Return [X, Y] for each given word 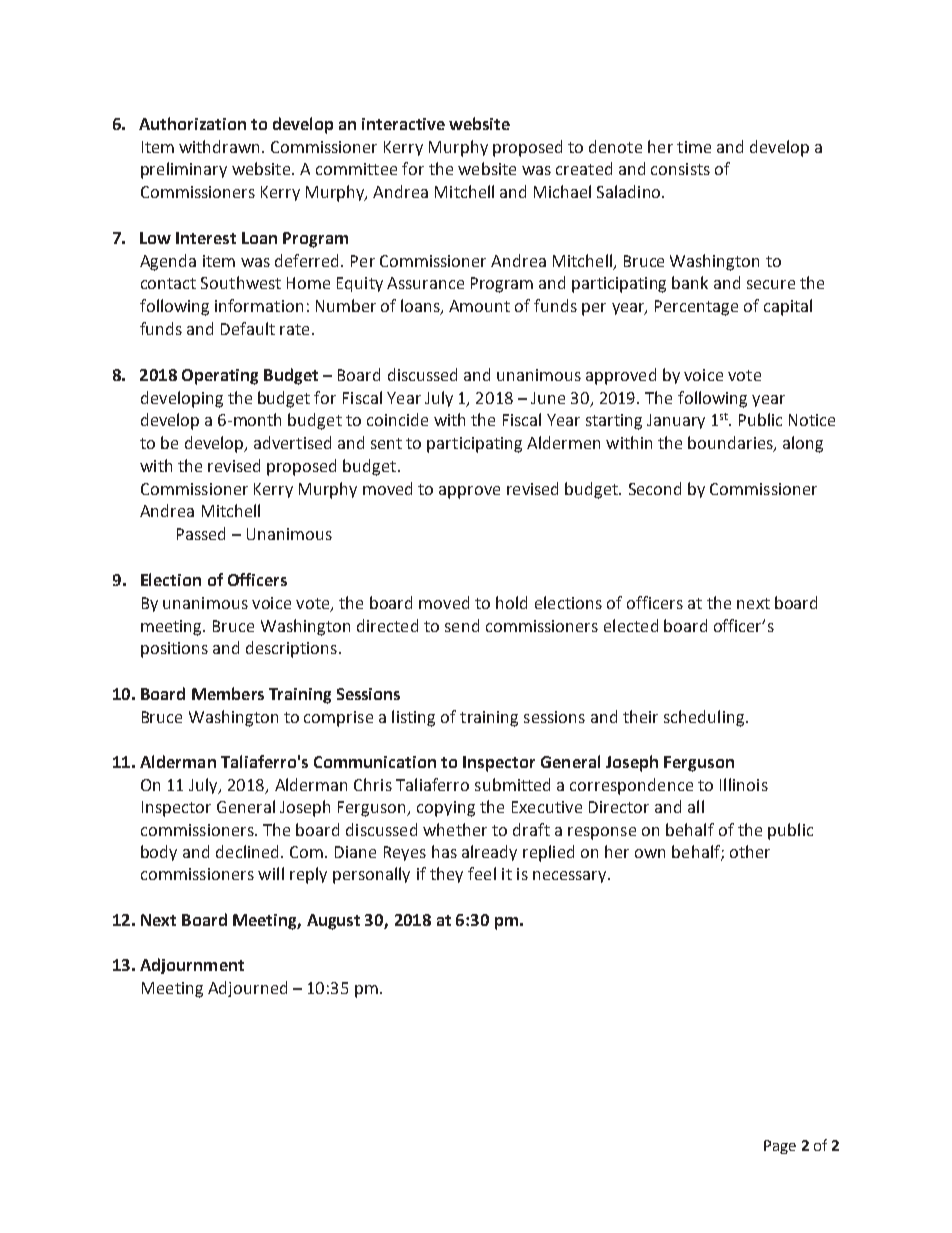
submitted [512, 784]
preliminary [184, 170]
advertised [292, 442]
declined [247, 851]
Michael [562, 191]
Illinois [744, 784]
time [694, 147]
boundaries [731, 444]
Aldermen [563, 442]
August [333, 922]
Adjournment [192, 966]
